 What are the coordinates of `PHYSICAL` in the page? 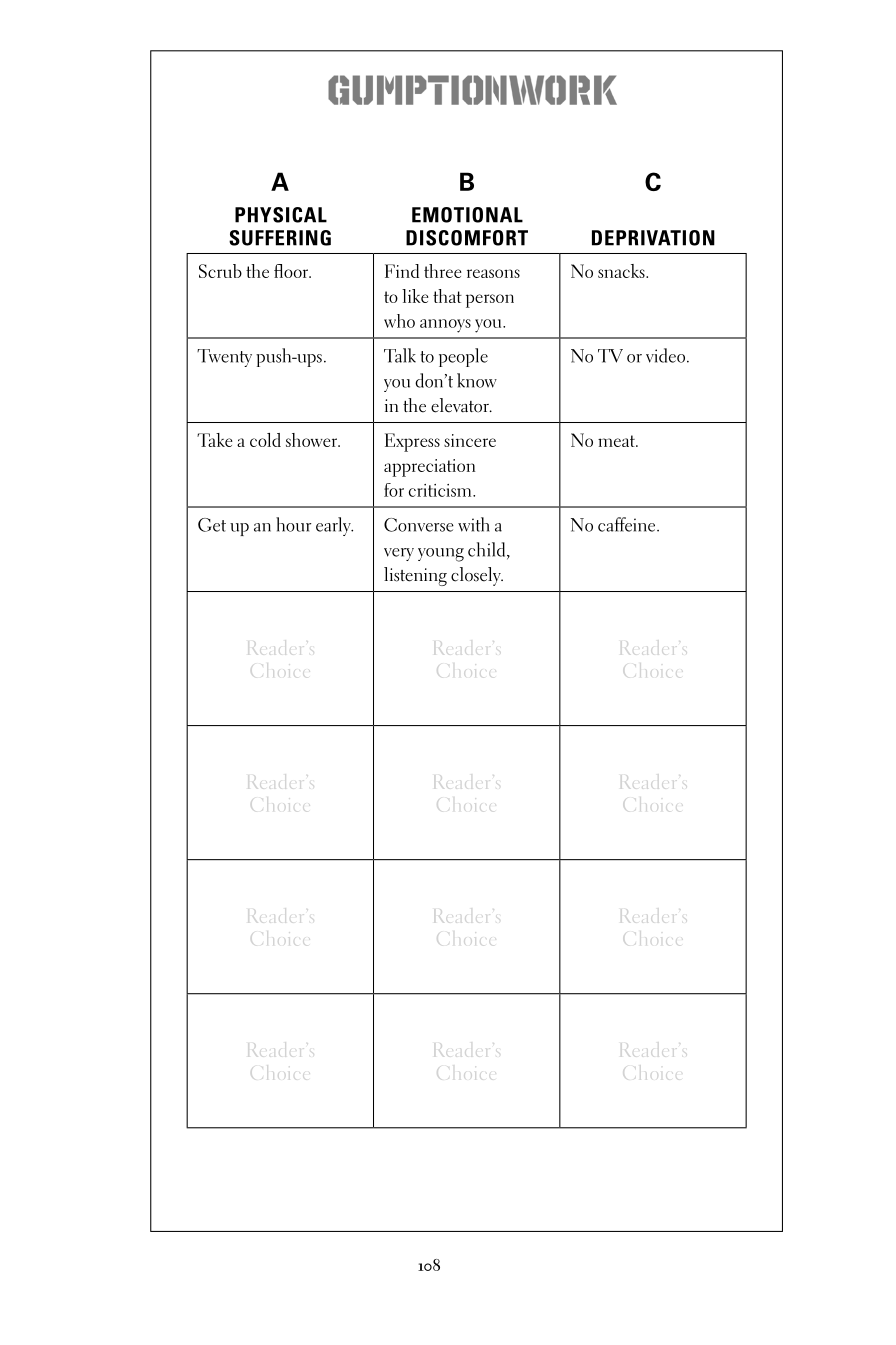 It's located at (281, 215).
